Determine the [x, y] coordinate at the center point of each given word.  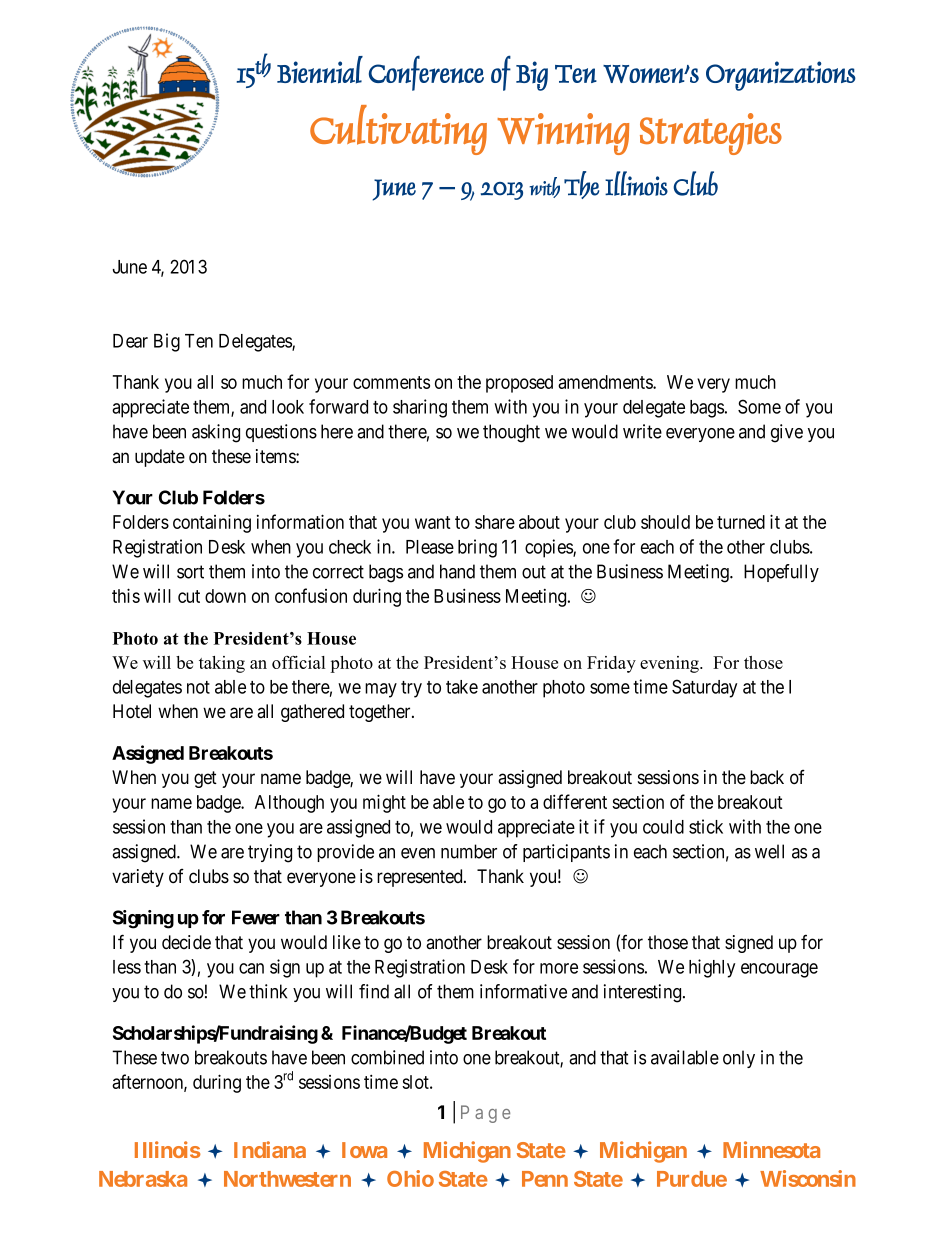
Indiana [270, 1149]
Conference [426, 73]
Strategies [711, 134]
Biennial [320, 70]
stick [706, 826]
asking [216, 433]
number [469, 851]
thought [511, 433]
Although [289, 804]
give [787, 433]
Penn [545, 1179]
